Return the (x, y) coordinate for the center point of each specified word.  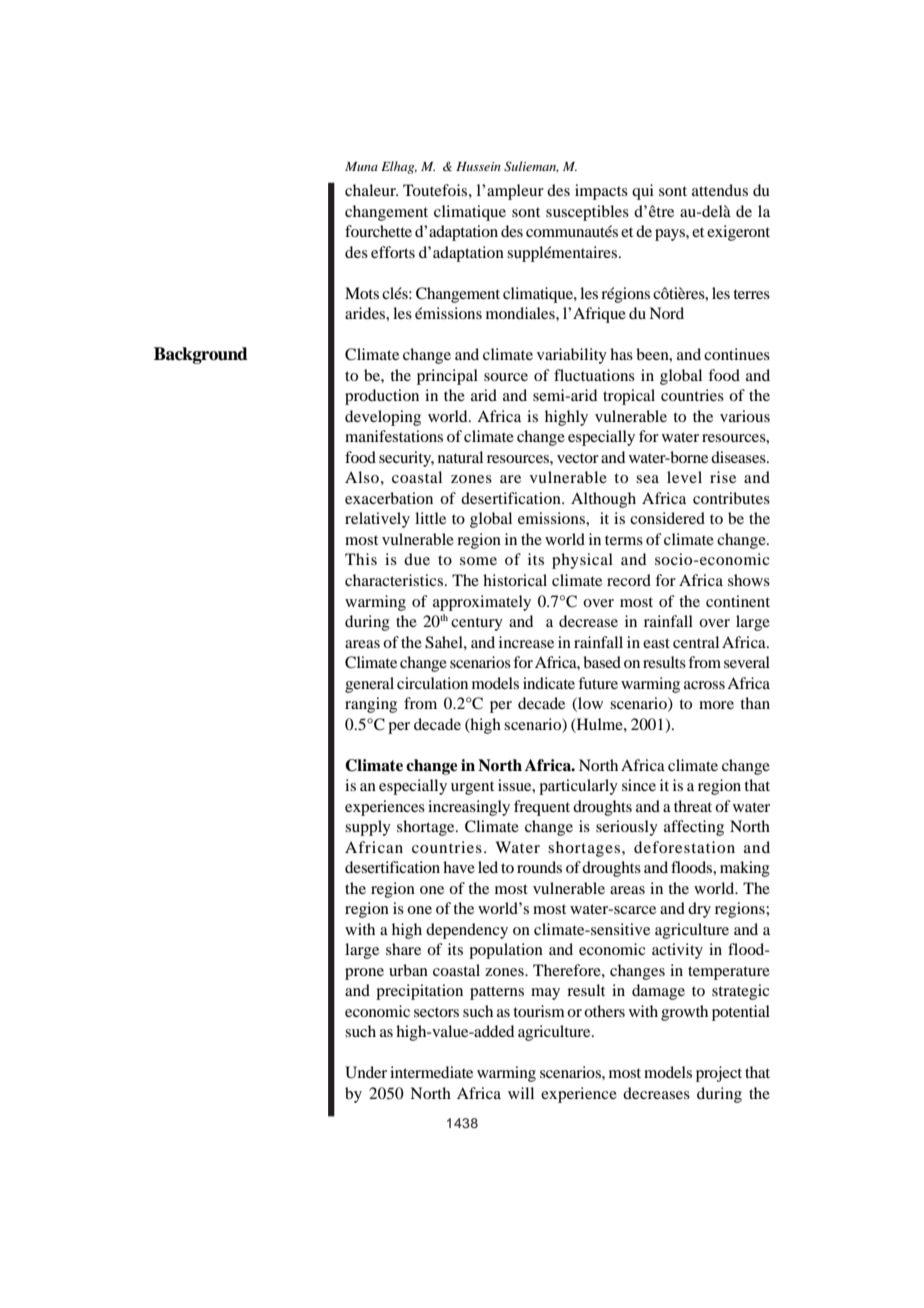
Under (366, 1072)
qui (643, 192)
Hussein (478, 166)
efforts (393, 252)
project (719, 1074)
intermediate (431, 1072)
